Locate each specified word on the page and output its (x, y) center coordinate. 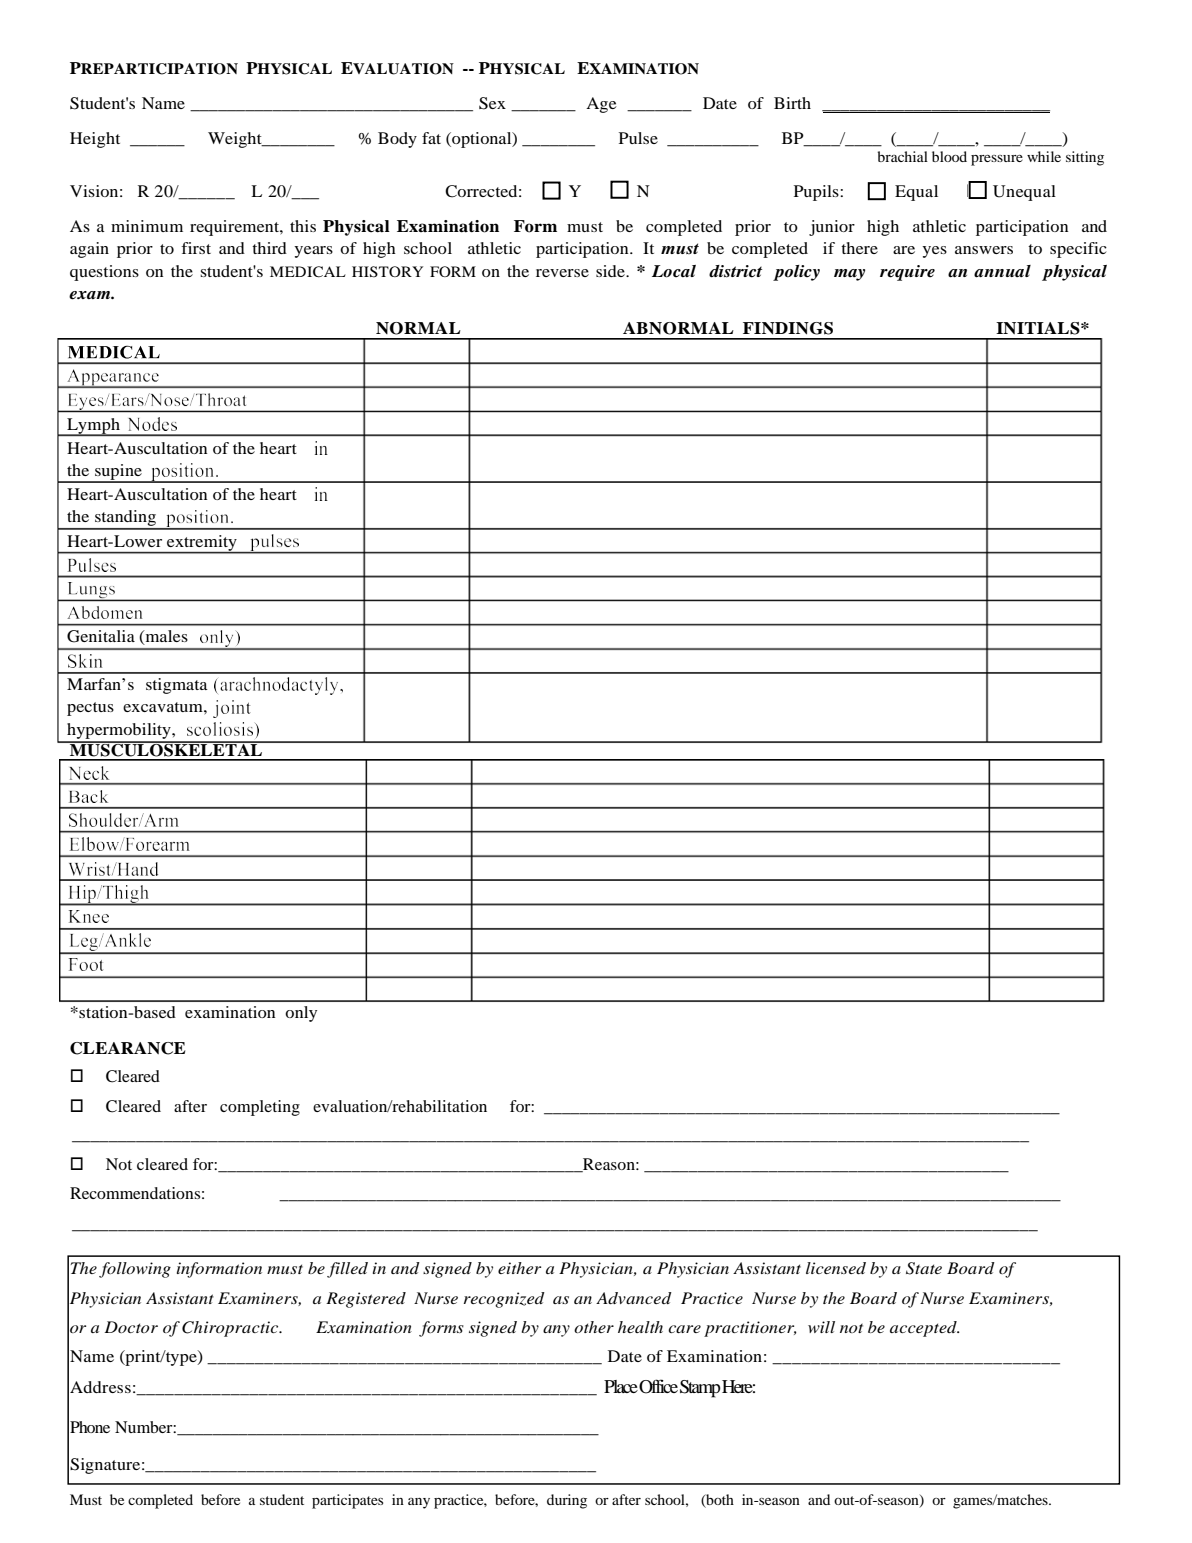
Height (95, 140)
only (301, 1014)
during (567, 1501)
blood (949, 156)
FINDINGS (788, 328)
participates (347, 1501)
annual (1002, 271)
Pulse (638, 138)
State (924, 1268)
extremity (202, 544)
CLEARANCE (127, 1048)
